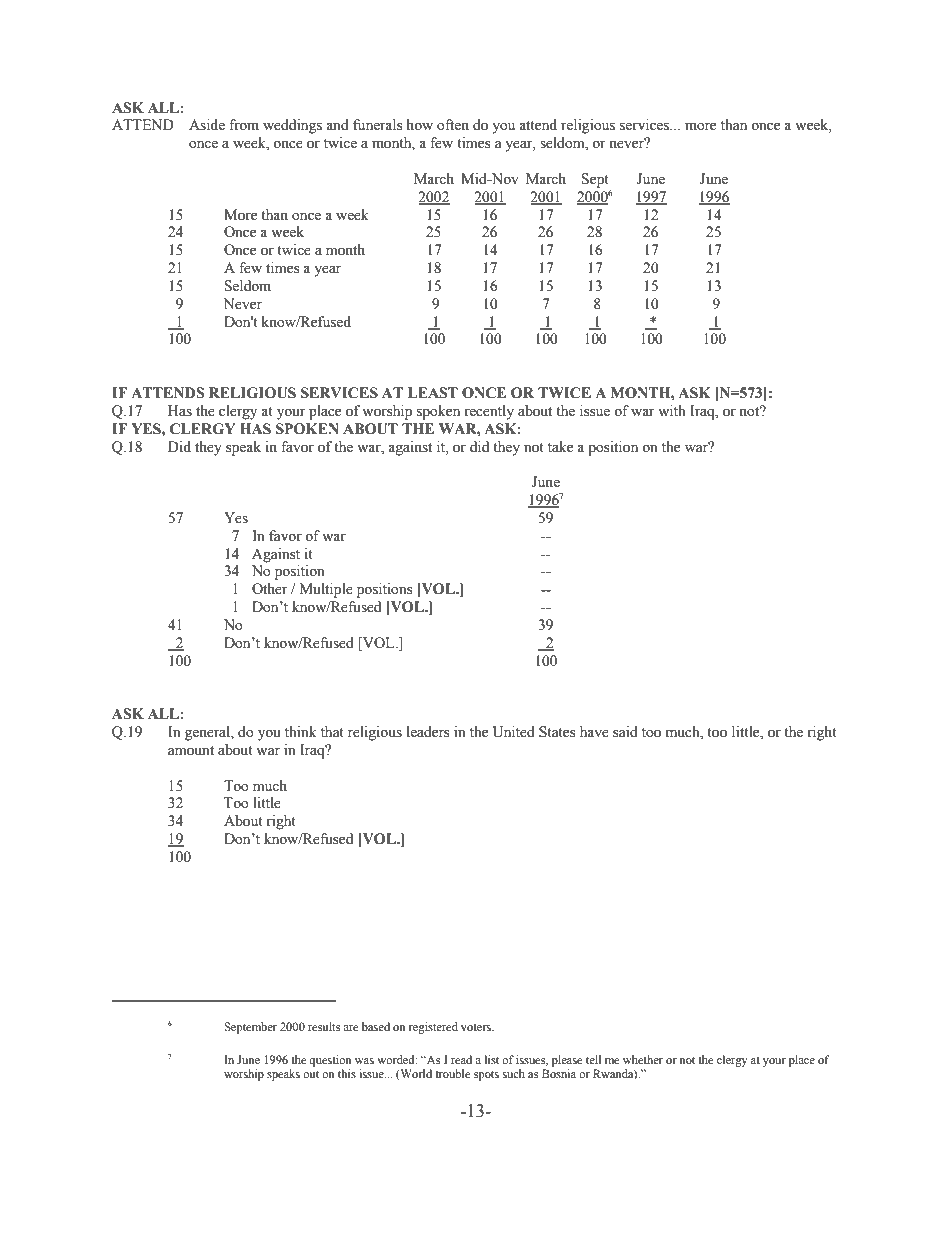  I want to click on LEAST, so click(433, 393).
